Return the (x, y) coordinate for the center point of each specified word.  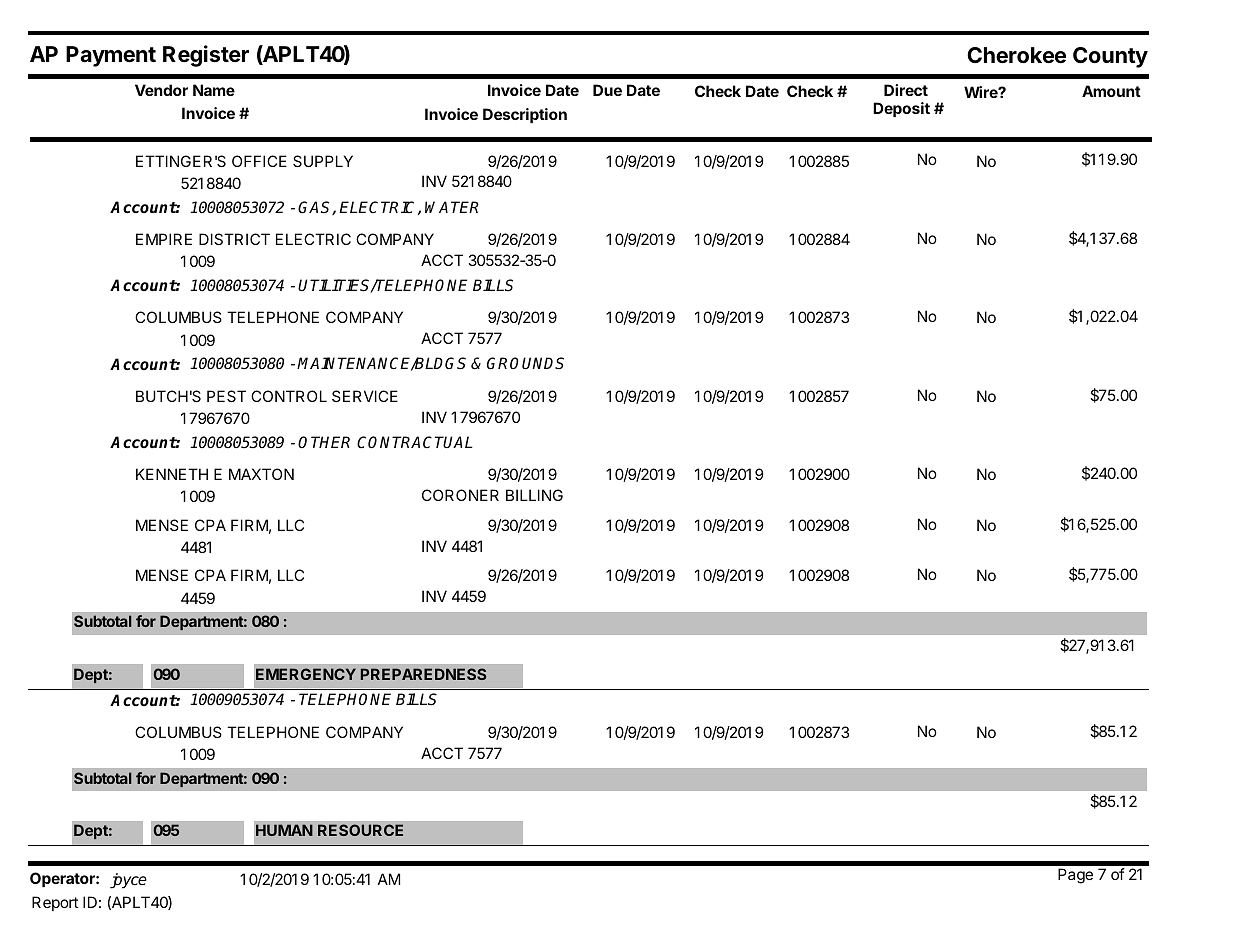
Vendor (161, 90)
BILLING (534, 495)
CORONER (460, 495)
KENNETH (172, 474)
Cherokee (1016, 55)
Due (607, 90)
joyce (128, 881)
